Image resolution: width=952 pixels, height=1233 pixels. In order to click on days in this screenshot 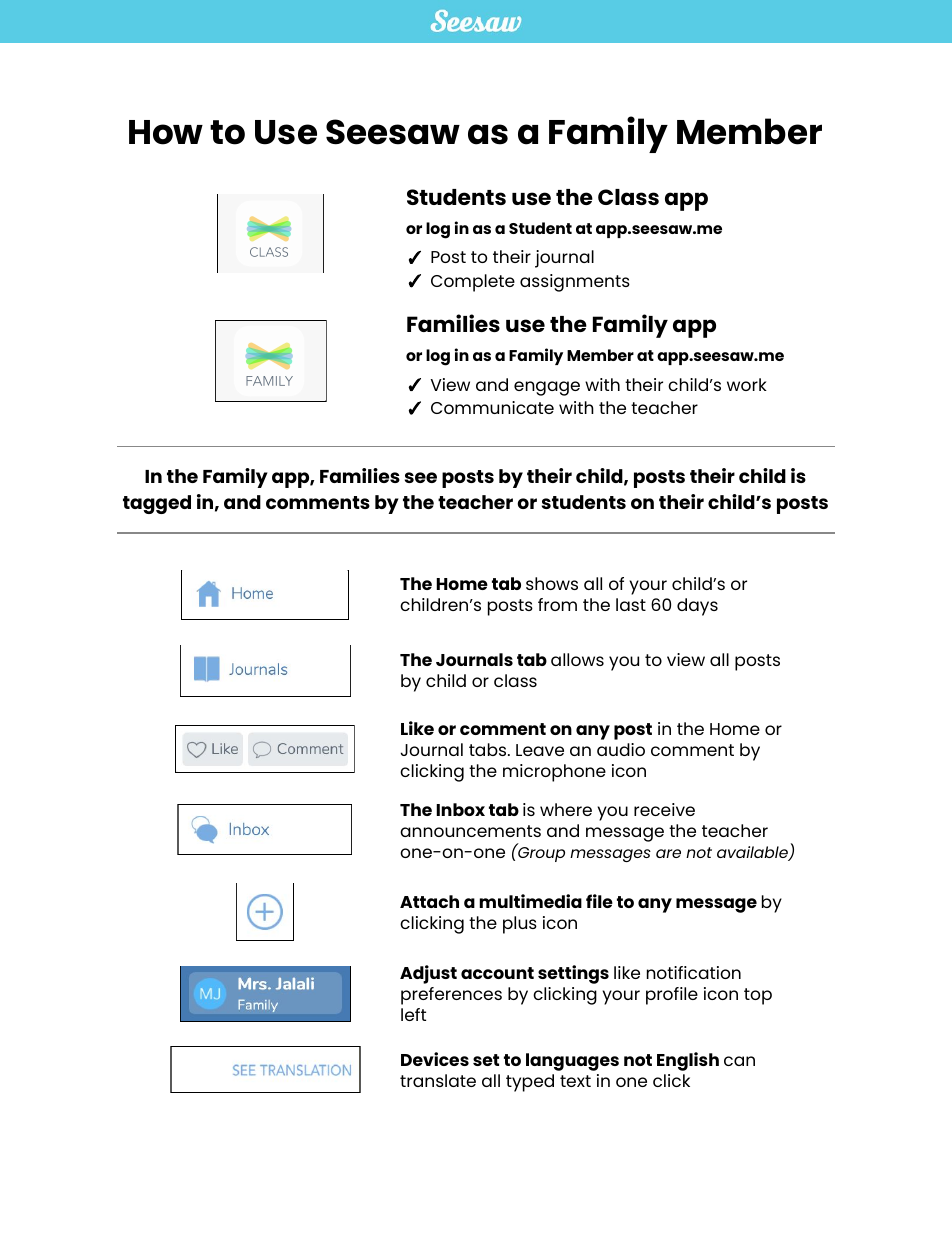, I will do `click(697, 607)`.
